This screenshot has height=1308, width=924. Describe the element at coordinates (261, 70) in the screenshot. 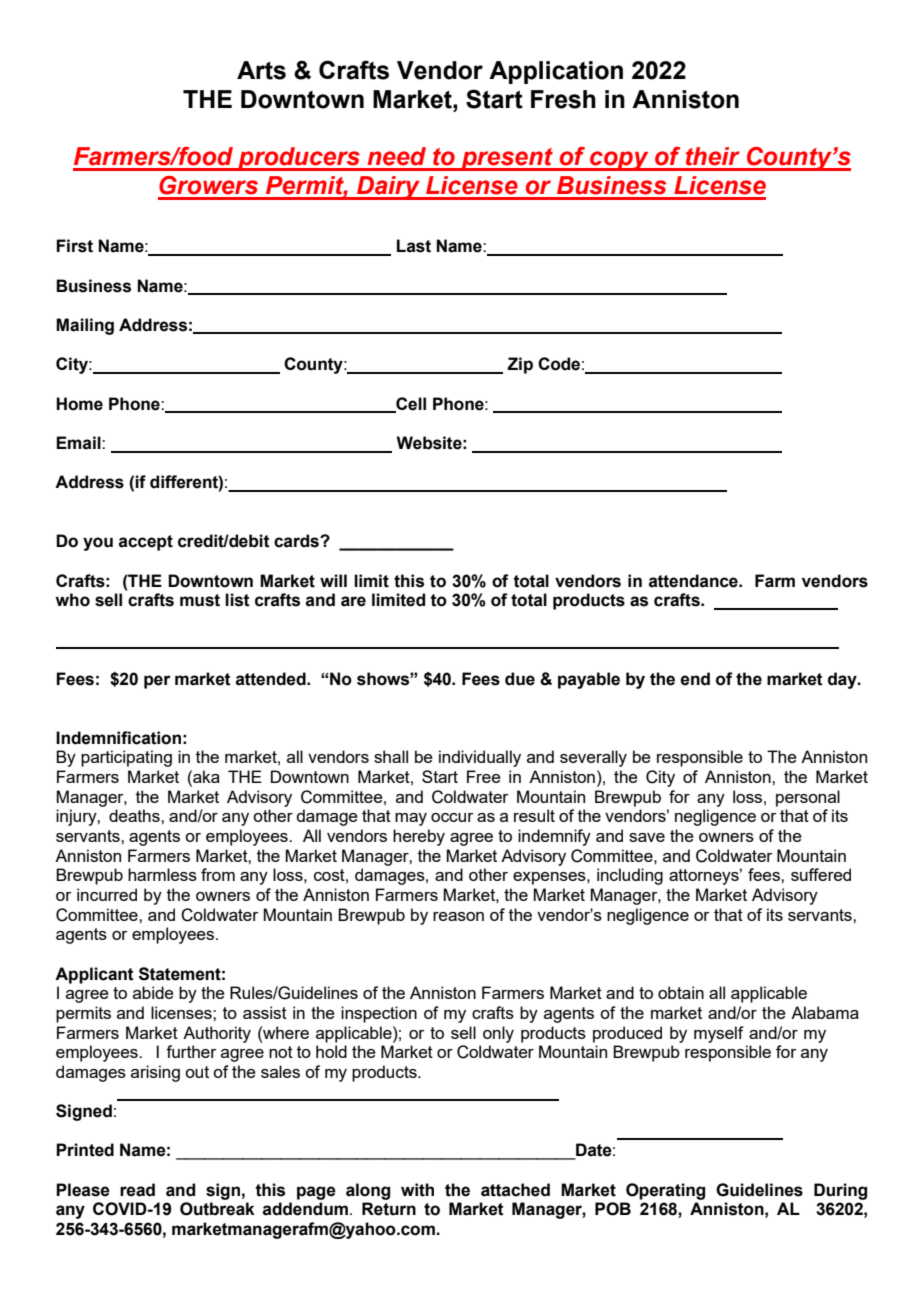

I see `Arts` at that location.
